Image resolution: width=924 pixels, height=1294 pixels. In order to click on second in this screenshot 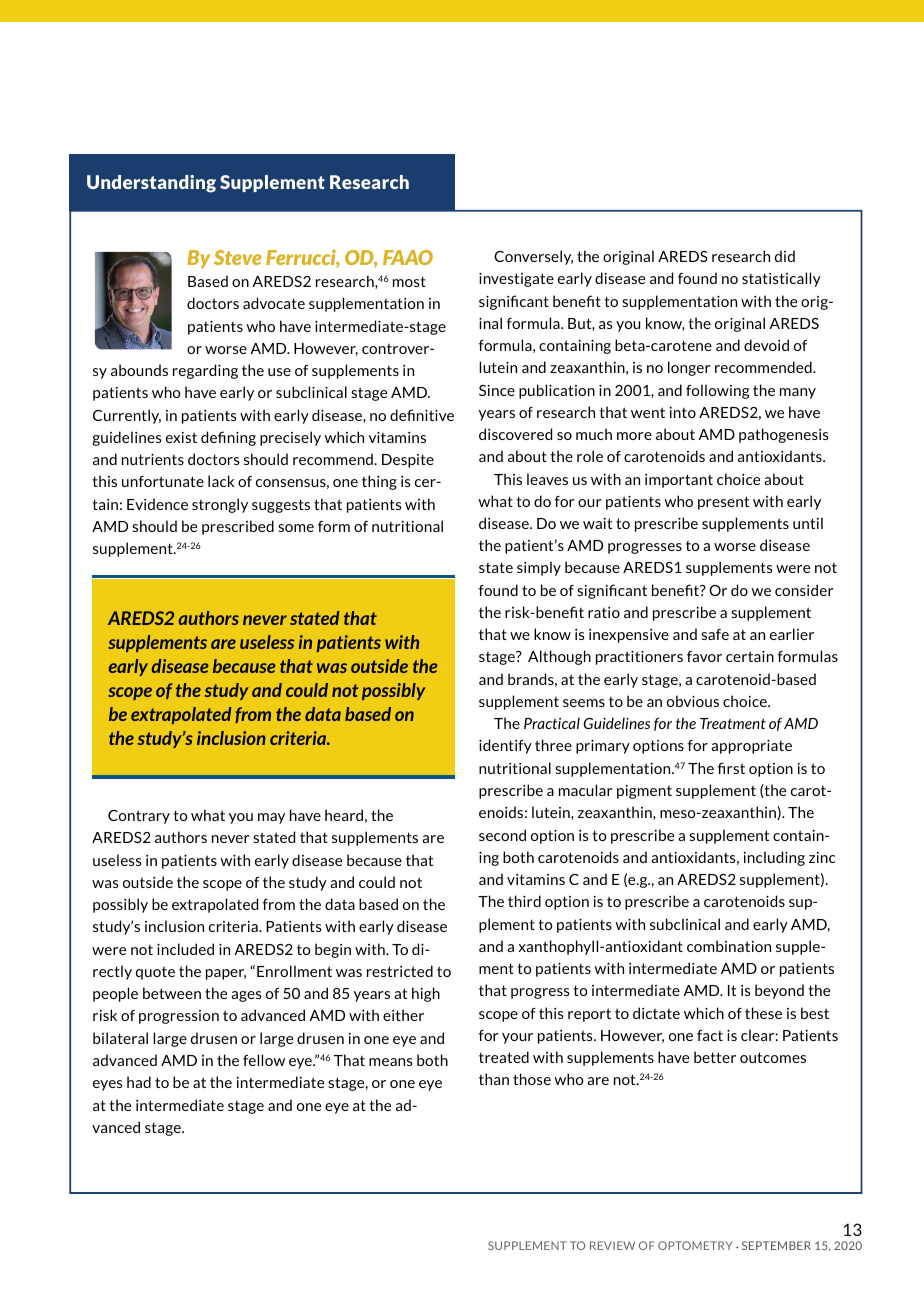, I will do `click(502, 835)`.
